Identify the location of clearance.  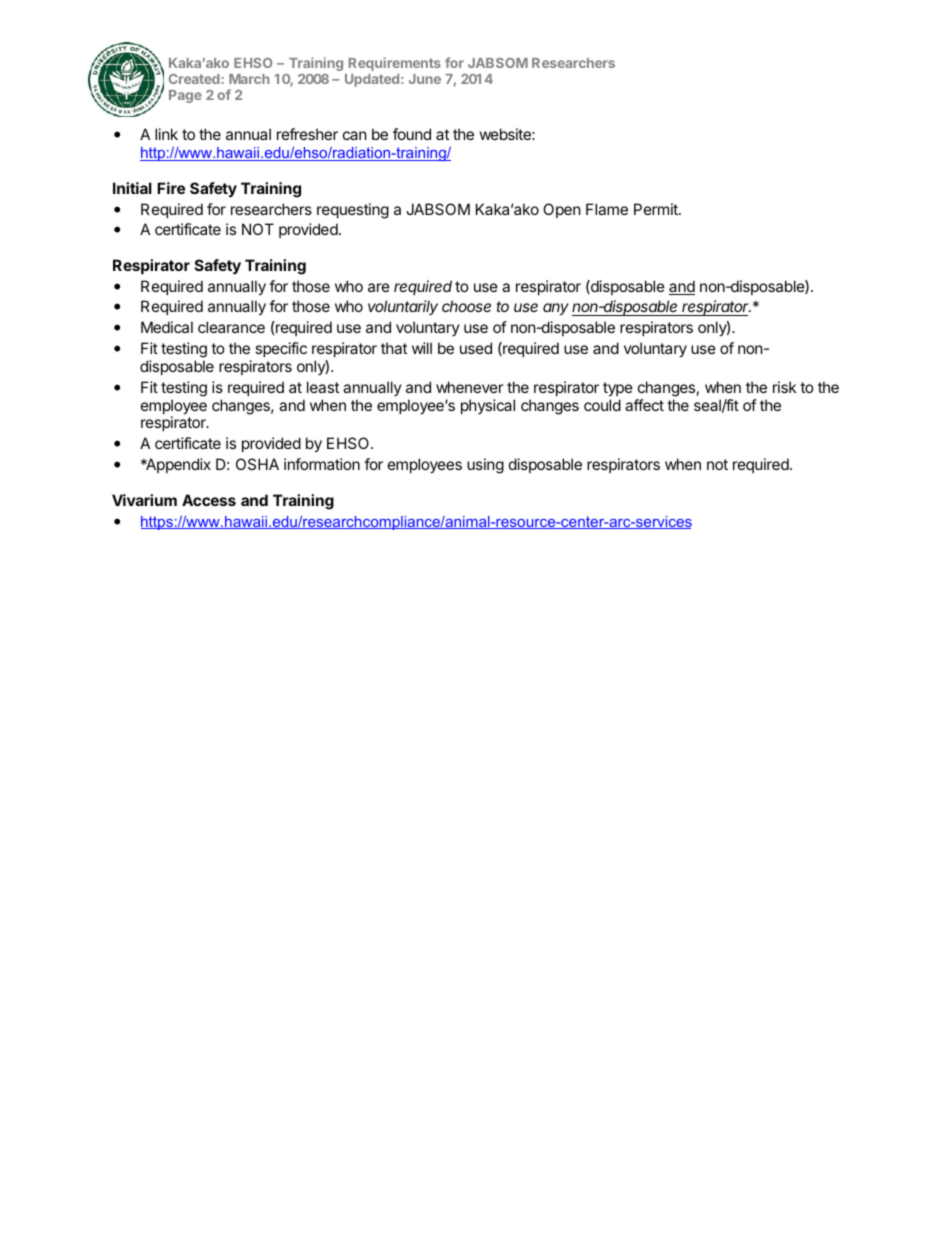
(231, 327).
